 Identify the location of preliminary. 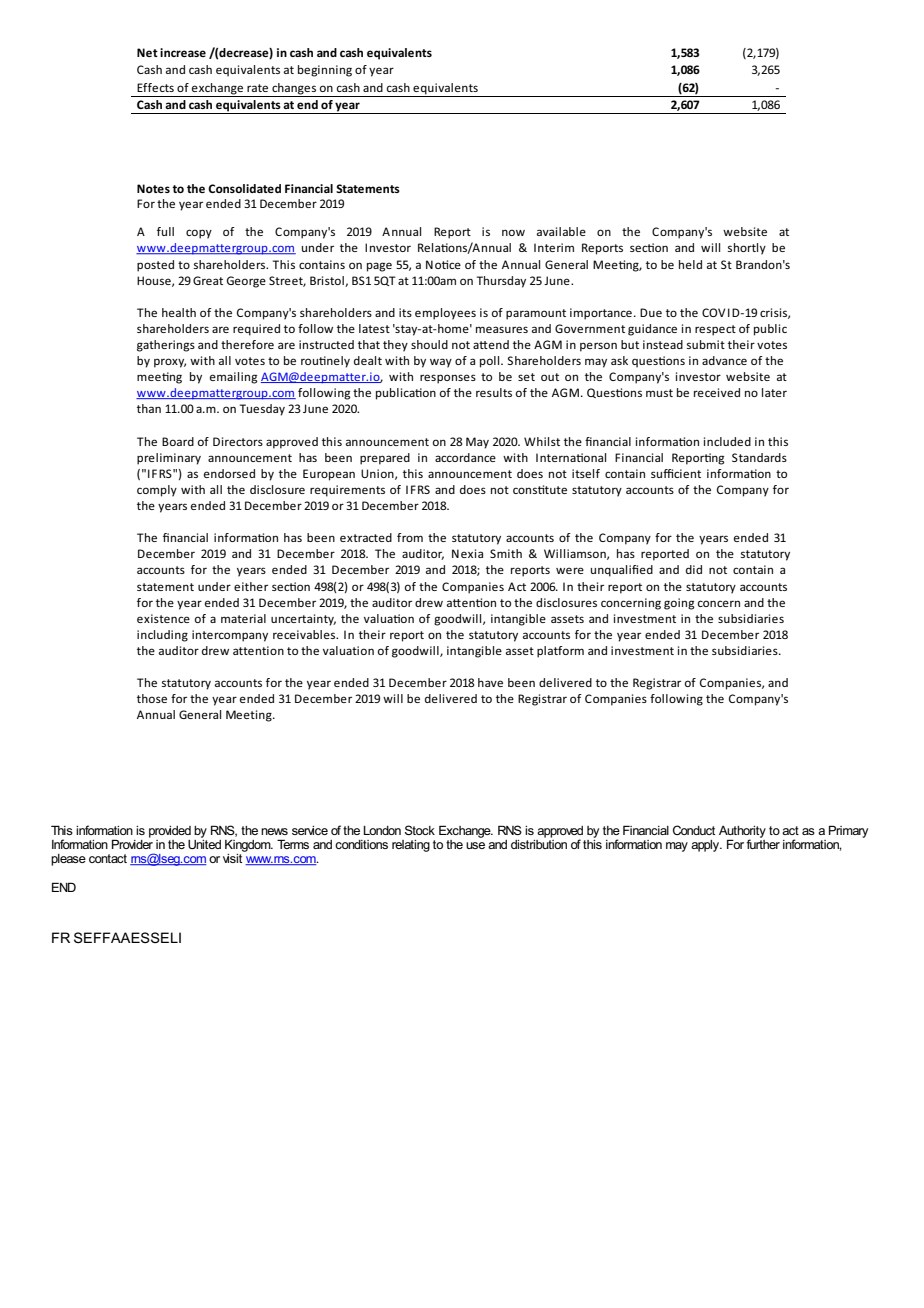
(169, 459).
